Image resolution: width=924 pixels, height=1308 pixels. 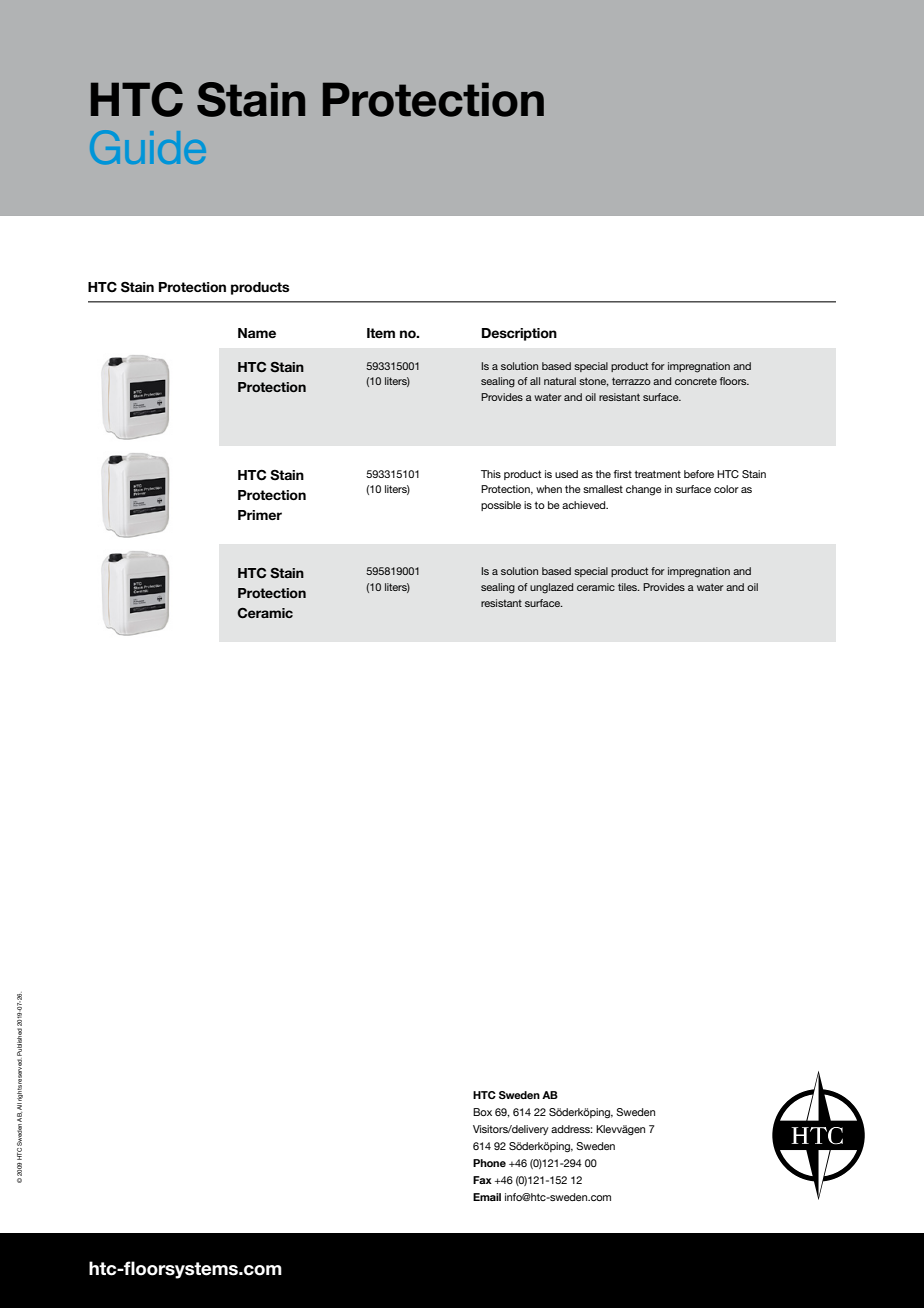 What do you see at coordinates (148, 147) in the screenshot?
I see `Guide` at bounding box center [148, 147].
